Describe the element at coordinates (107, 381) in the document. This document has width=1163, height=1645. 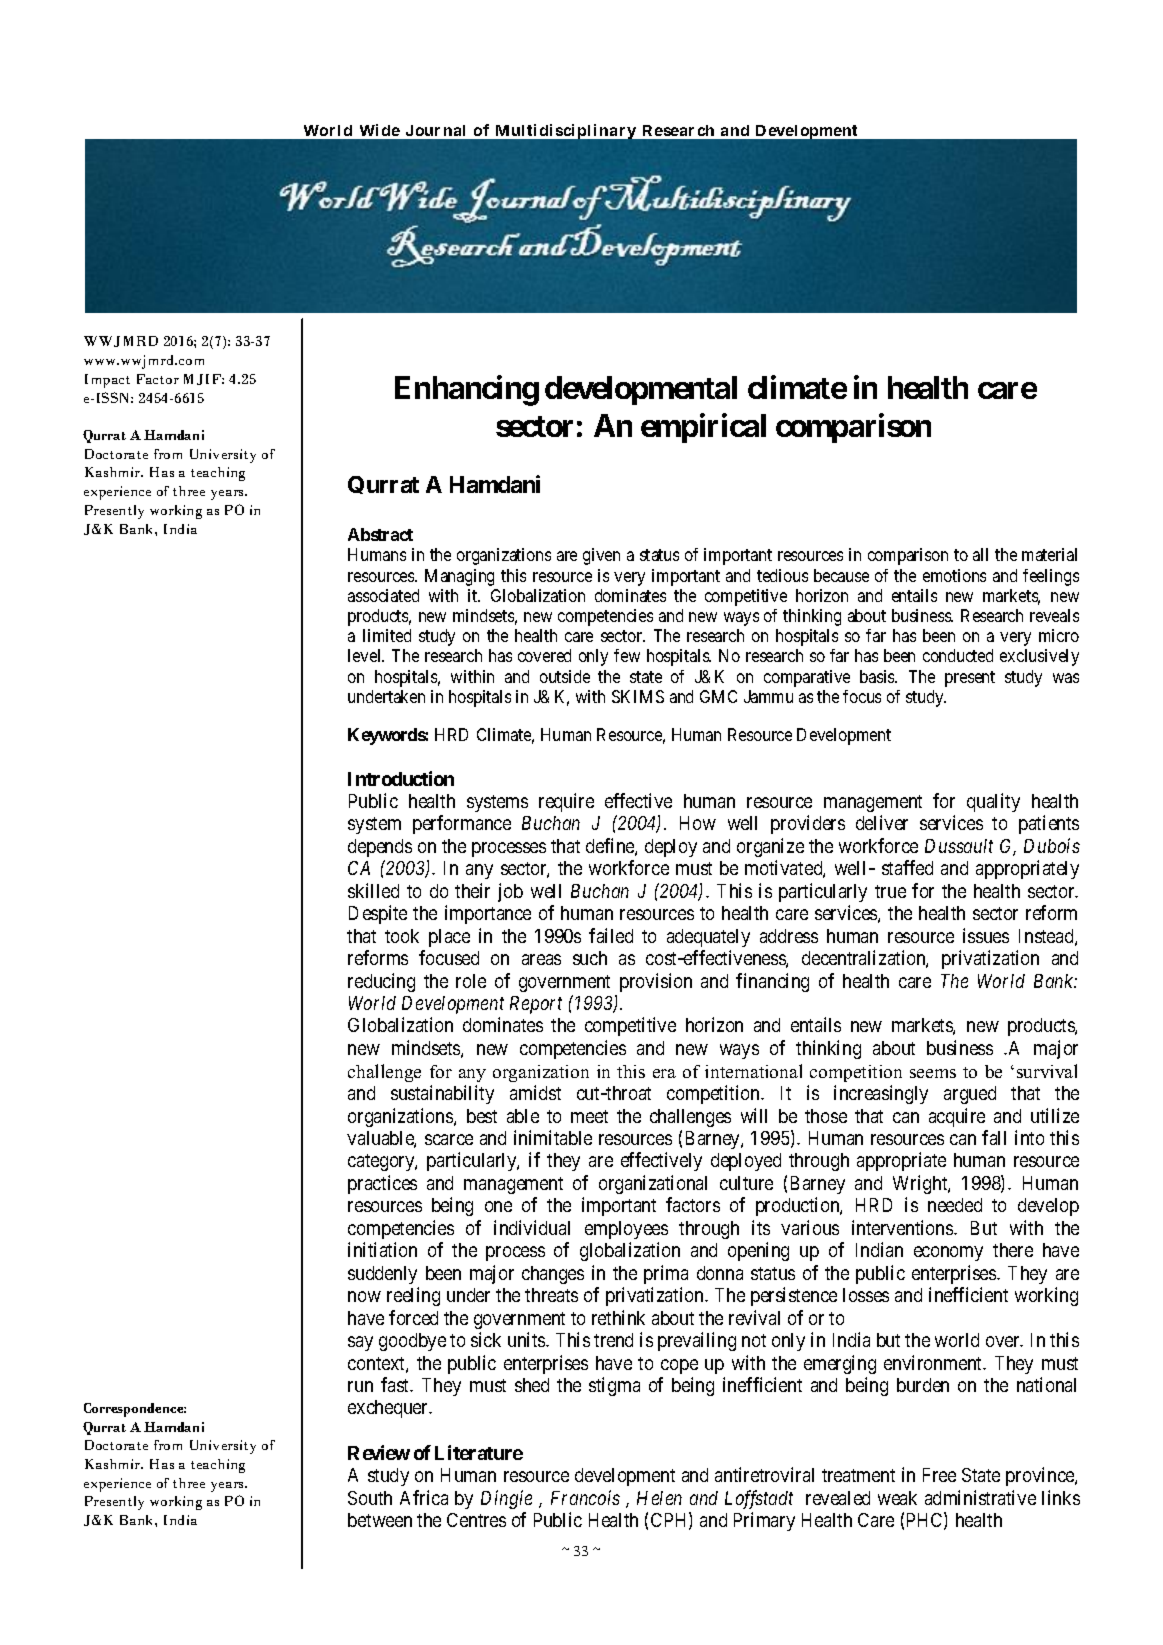
I see `Impact` at that location.
